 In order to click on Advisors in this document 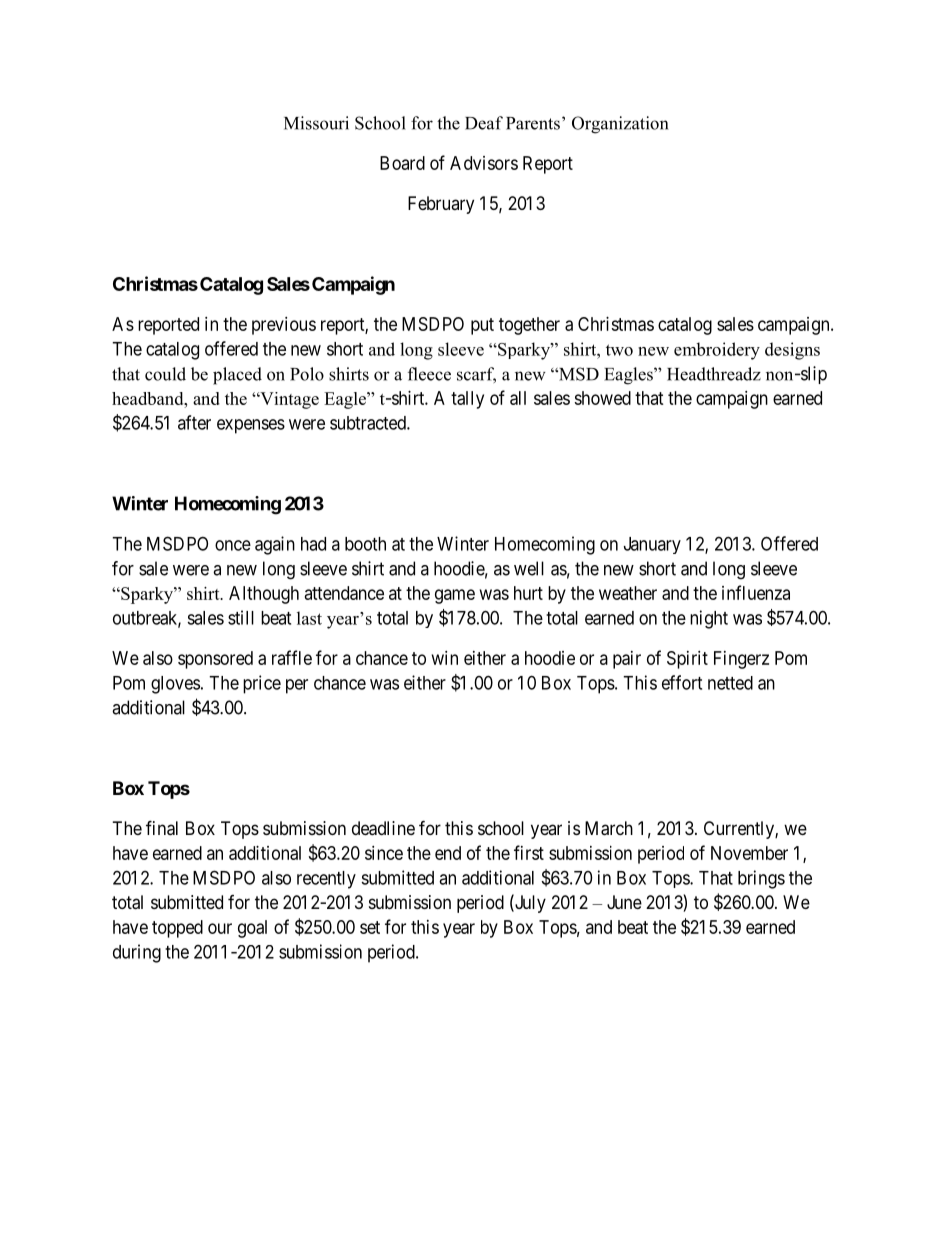, I will do `click(484, 163)`.
